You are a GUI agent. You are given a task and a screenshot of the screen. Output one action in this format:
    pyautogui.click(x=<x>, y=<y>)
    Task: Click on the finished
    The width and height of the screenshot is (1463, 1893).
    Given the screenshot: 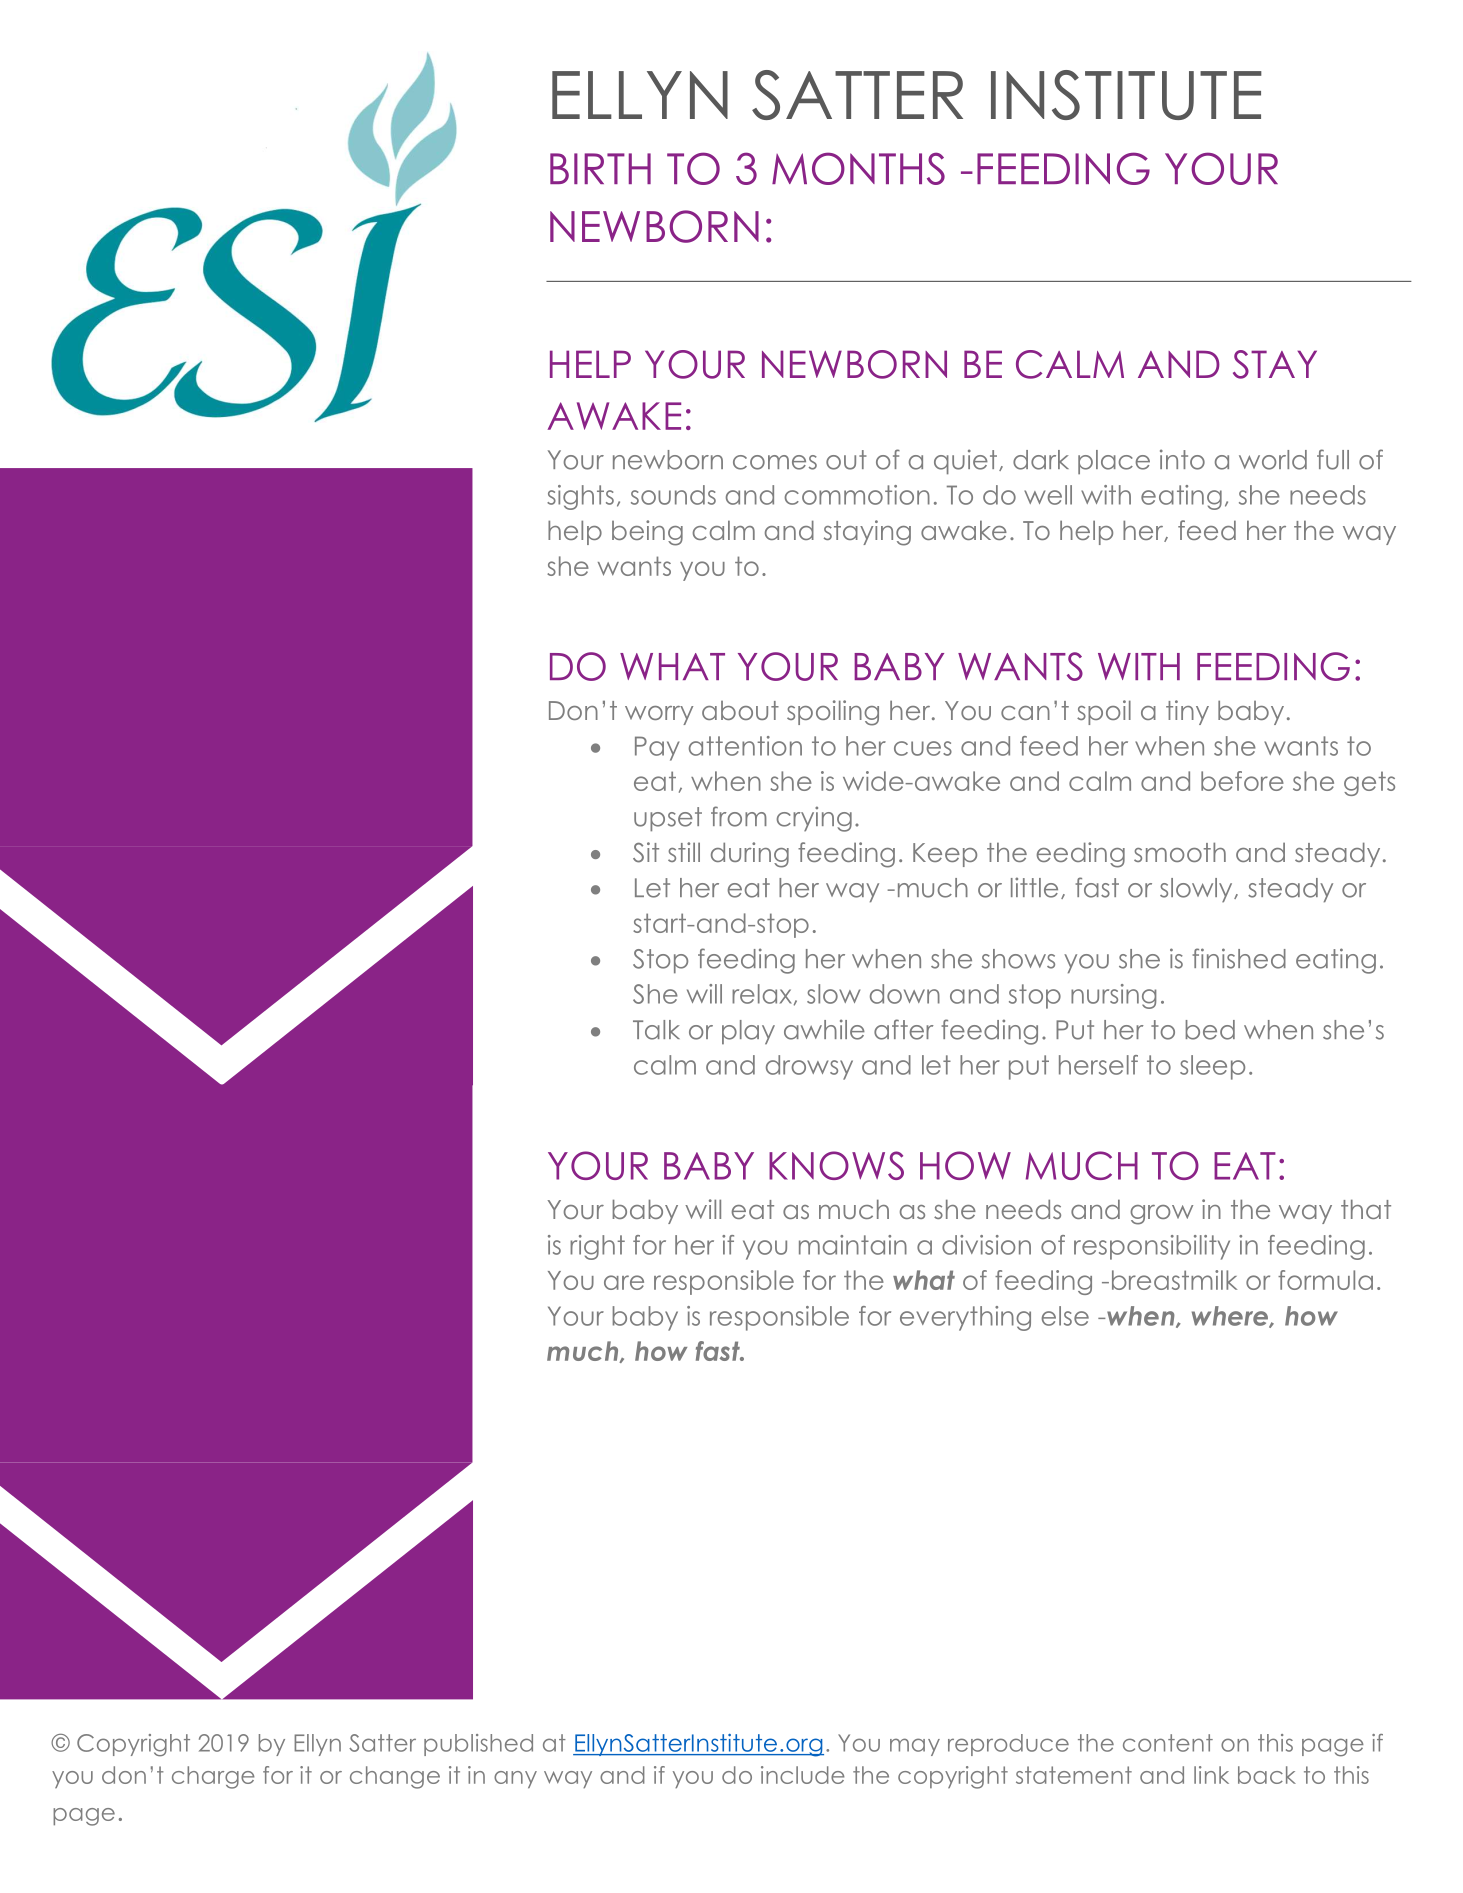 What is the action you would take?
    pyautogui.click(x=1239, y=958)
